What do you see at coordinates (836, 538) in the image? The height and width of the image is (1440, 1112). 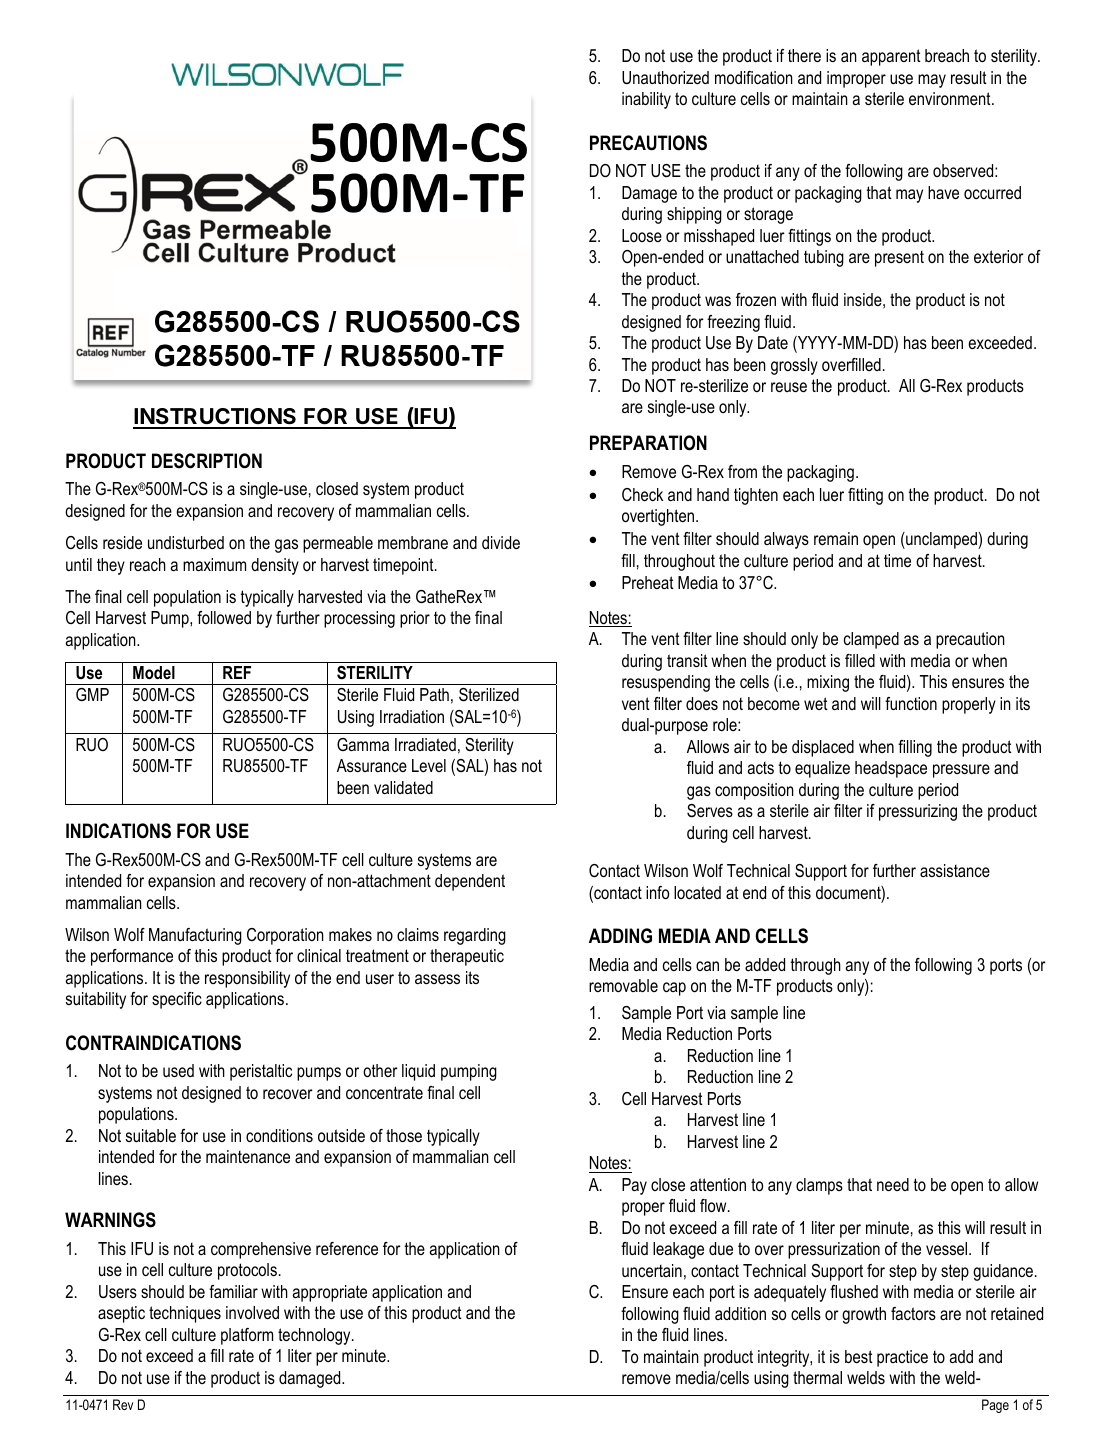 I see `remain` at bounding box center [836, 538].
